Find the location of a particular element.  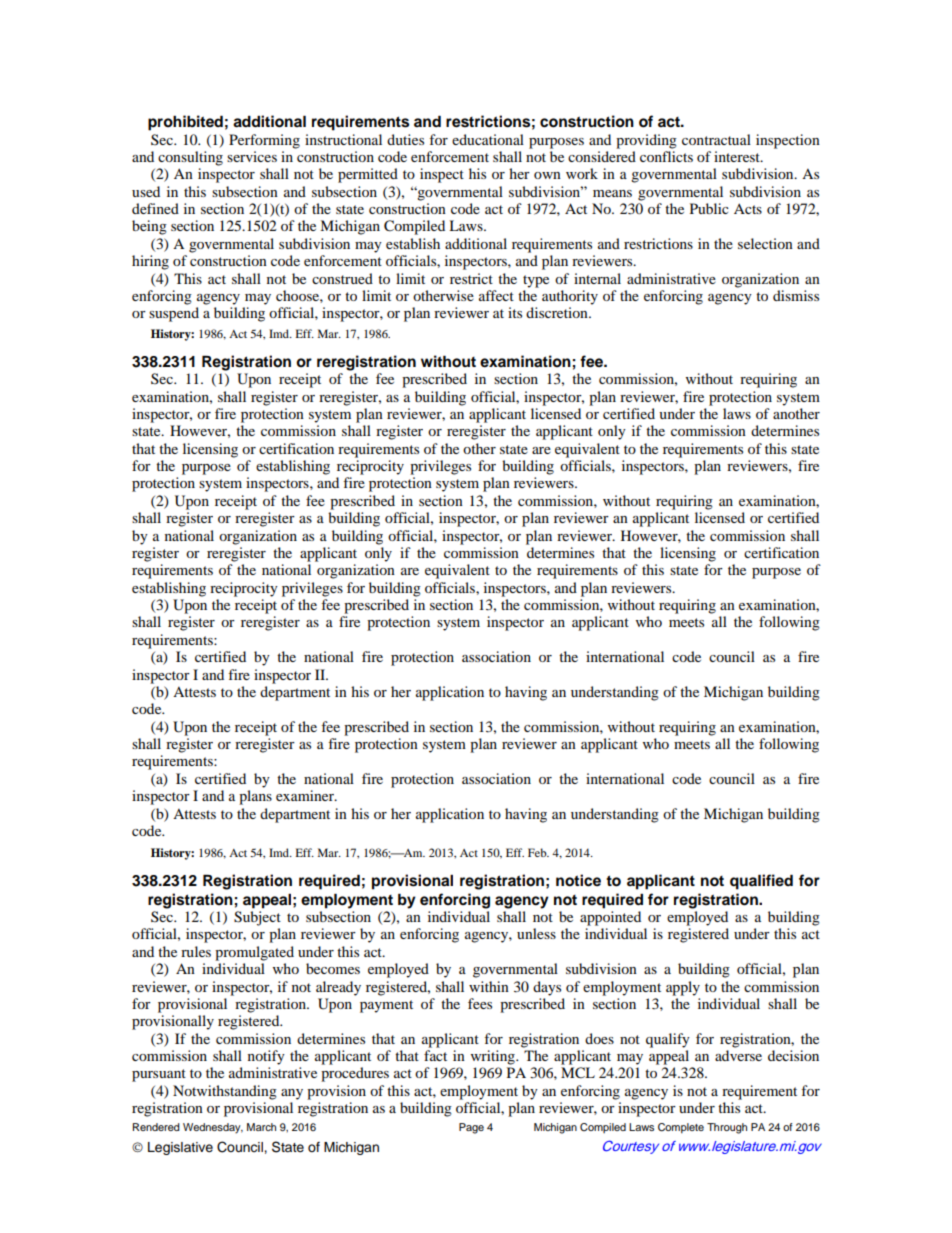

suspend is located at coordinates (174, 314).
